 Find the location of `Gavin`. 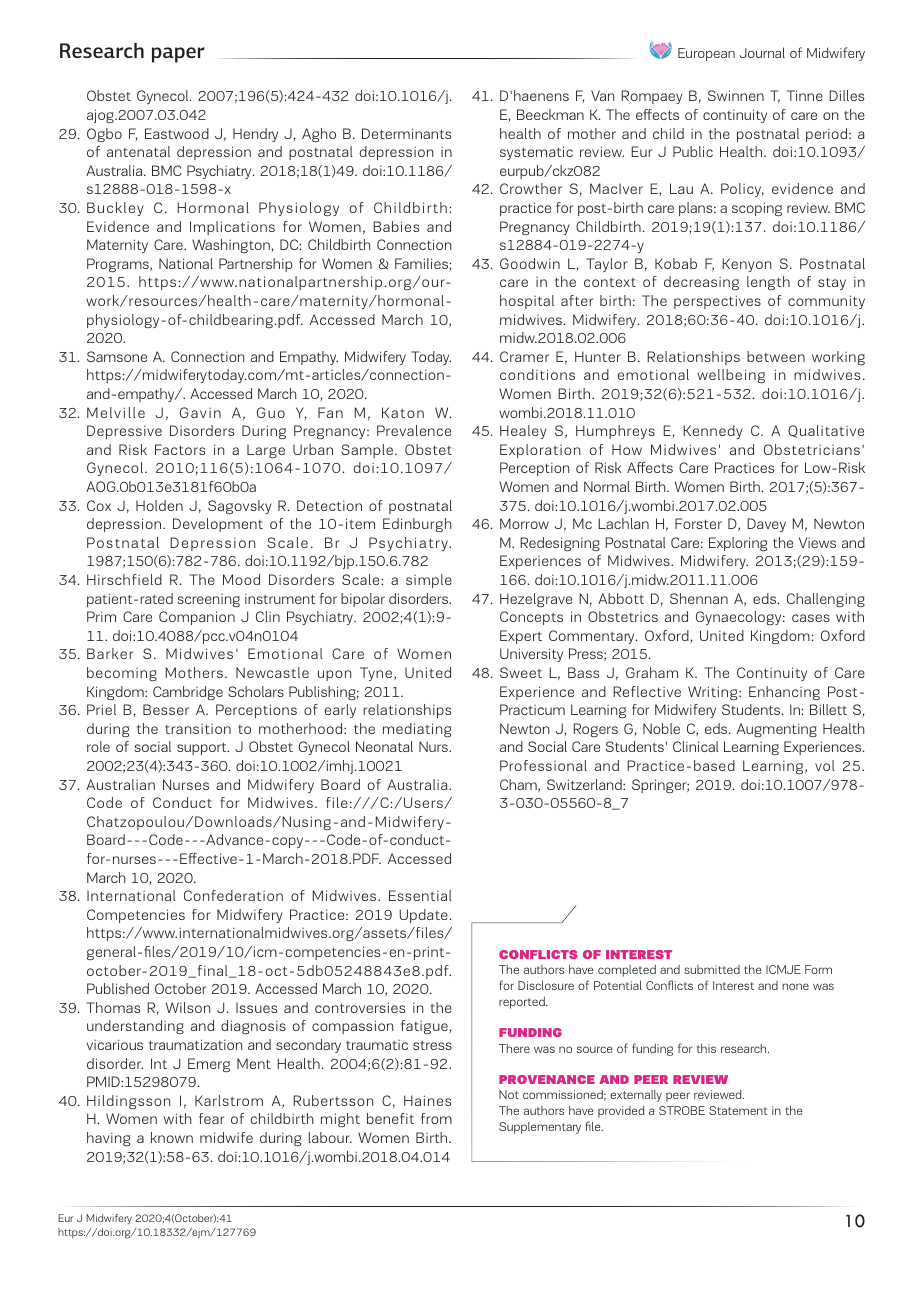

Gavin is located at coordinates (200, 412).
